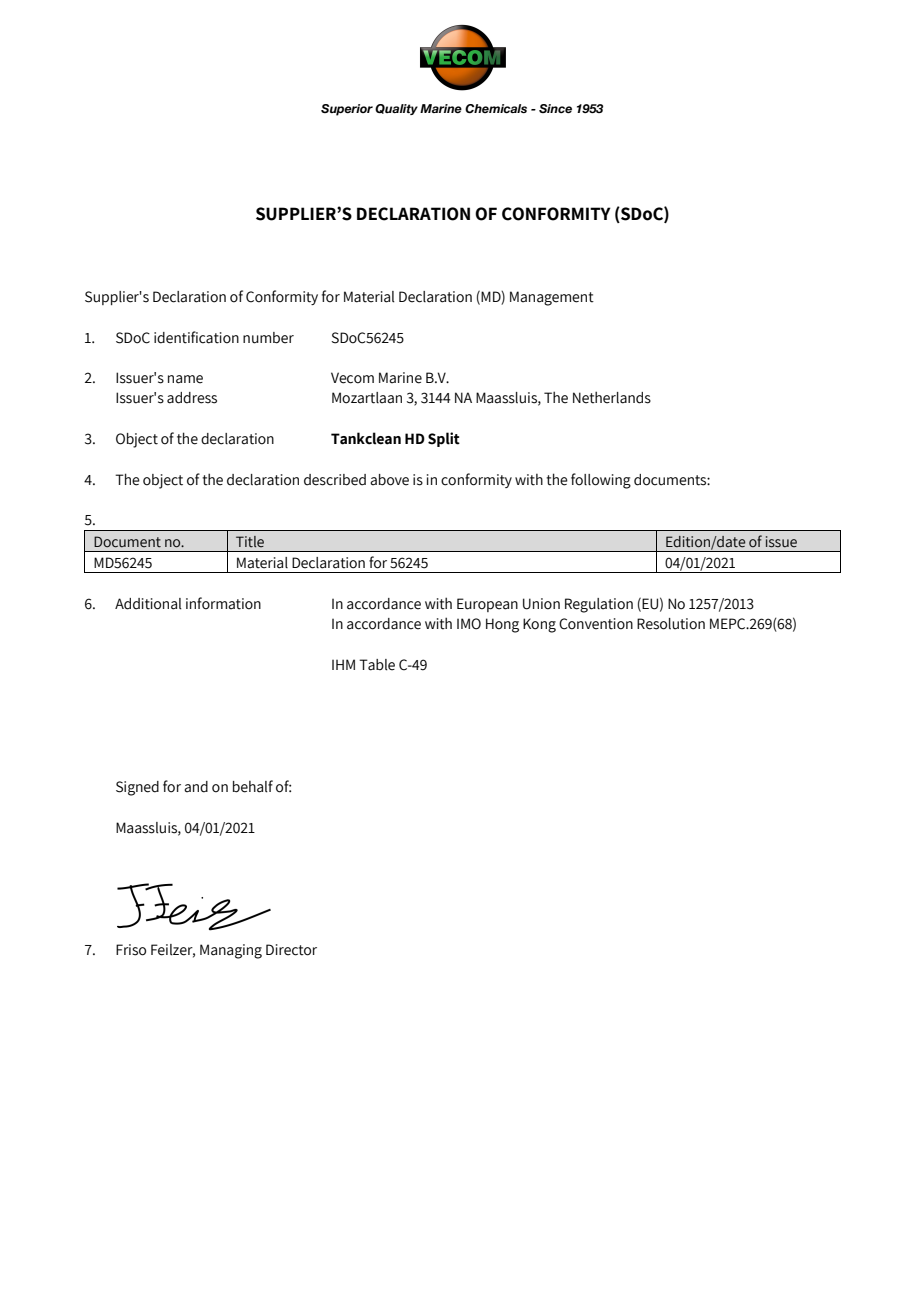 The width and height of the document is (924, 1308). Describe the element at coordinates (596, 624) in the document. I see `Convention` at that location.
